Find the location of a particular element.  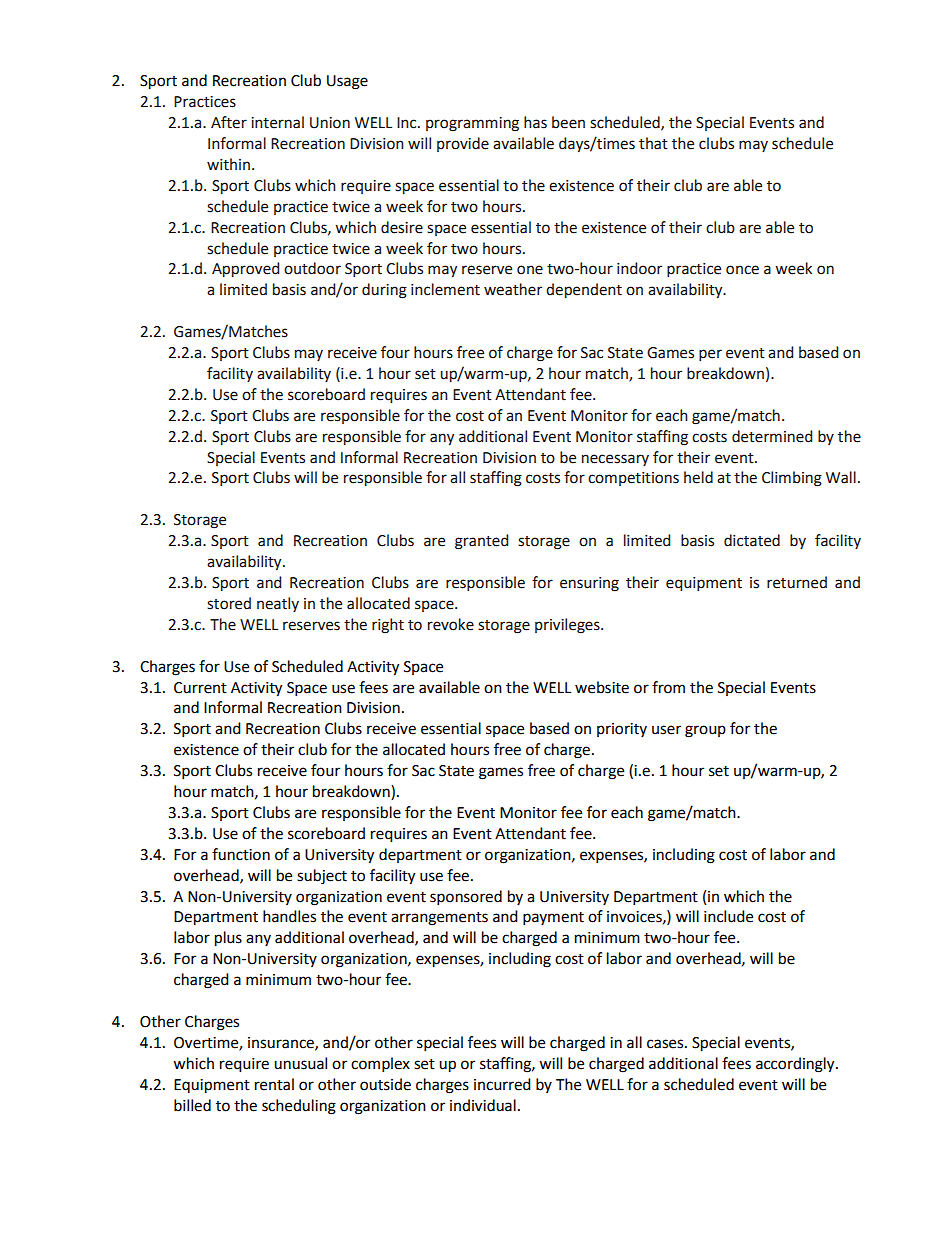

once is located at coordinates (742, 270).
